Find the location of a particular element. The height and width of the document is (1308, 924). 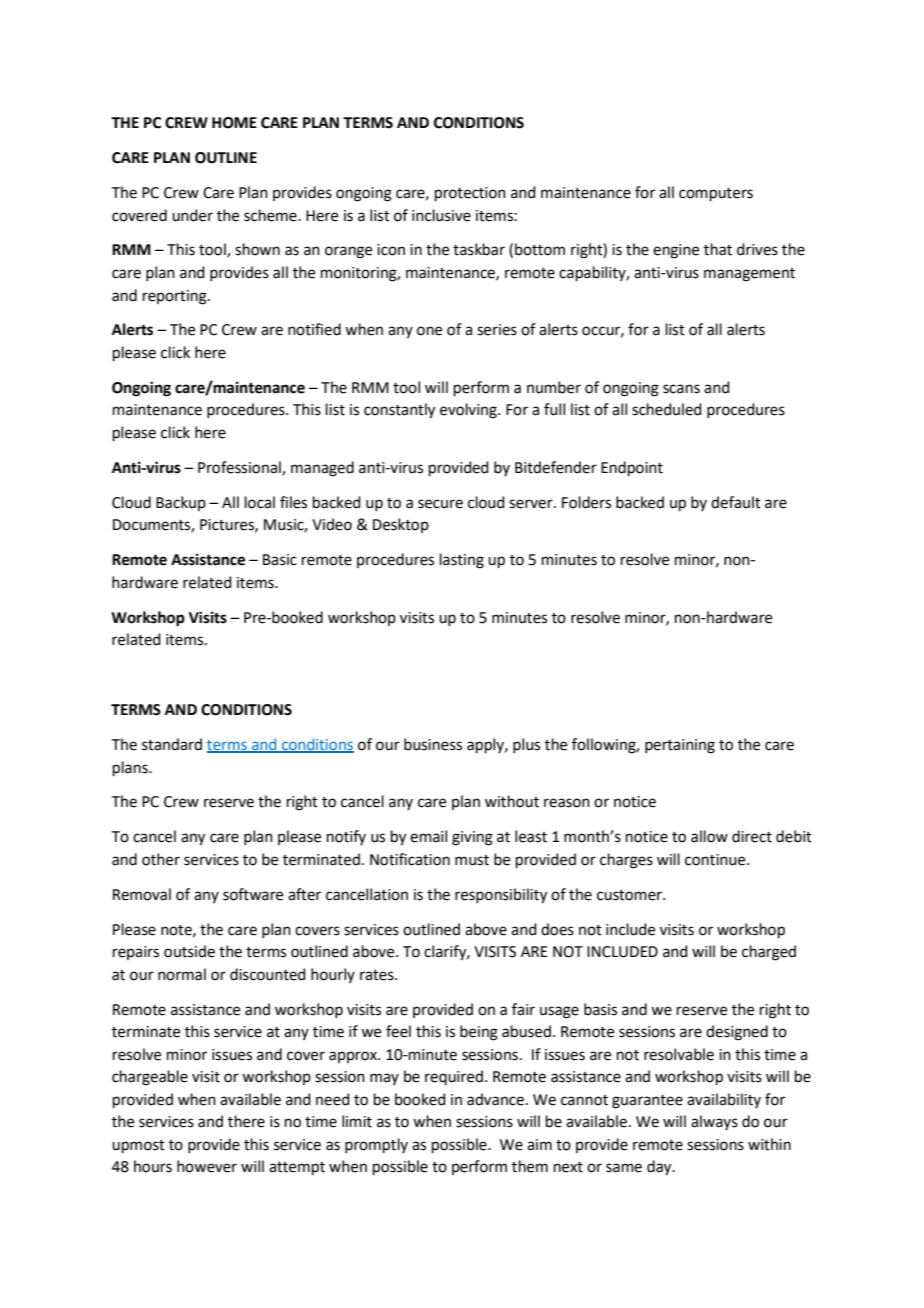

always is located at coordinates (714, 1122).
